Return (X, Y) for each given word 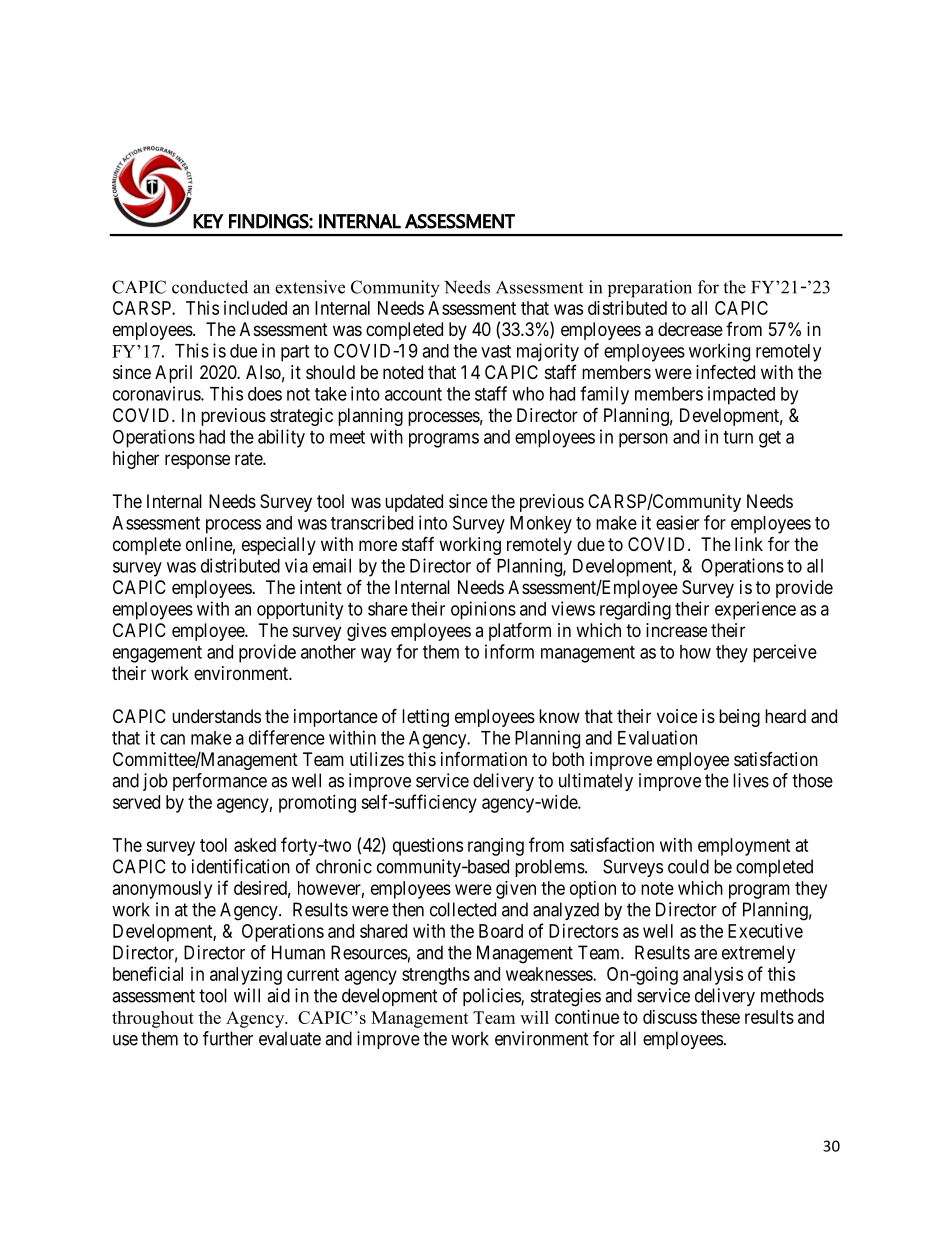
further (228, 1038)
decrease (690, 329)
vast (496, 351)
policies (492, 997)
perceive (785, 653)
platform (520, 631)
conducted (210, 287)
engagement (157, 654)
